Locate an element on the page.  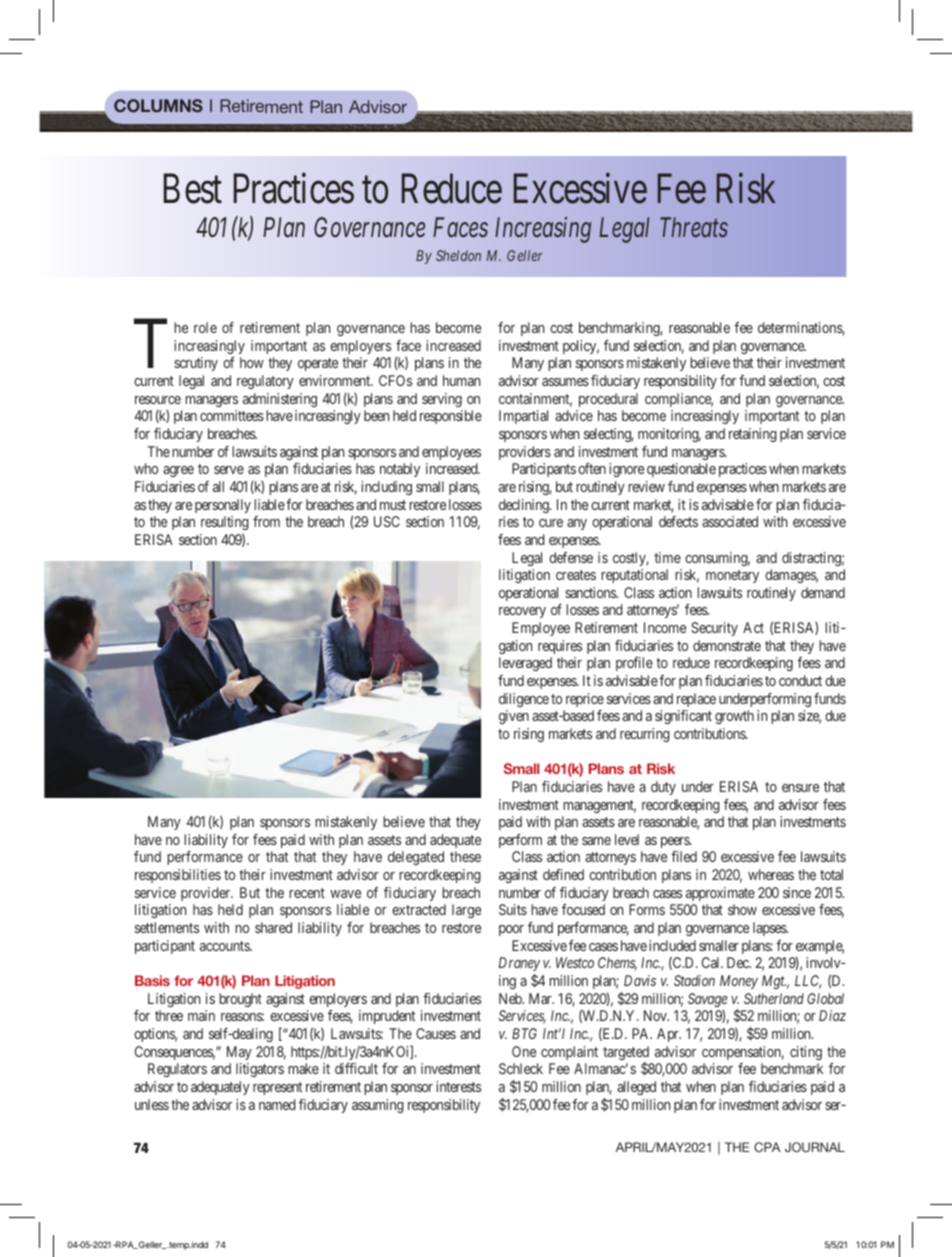
Threats is located at coordinates (694, 227).
